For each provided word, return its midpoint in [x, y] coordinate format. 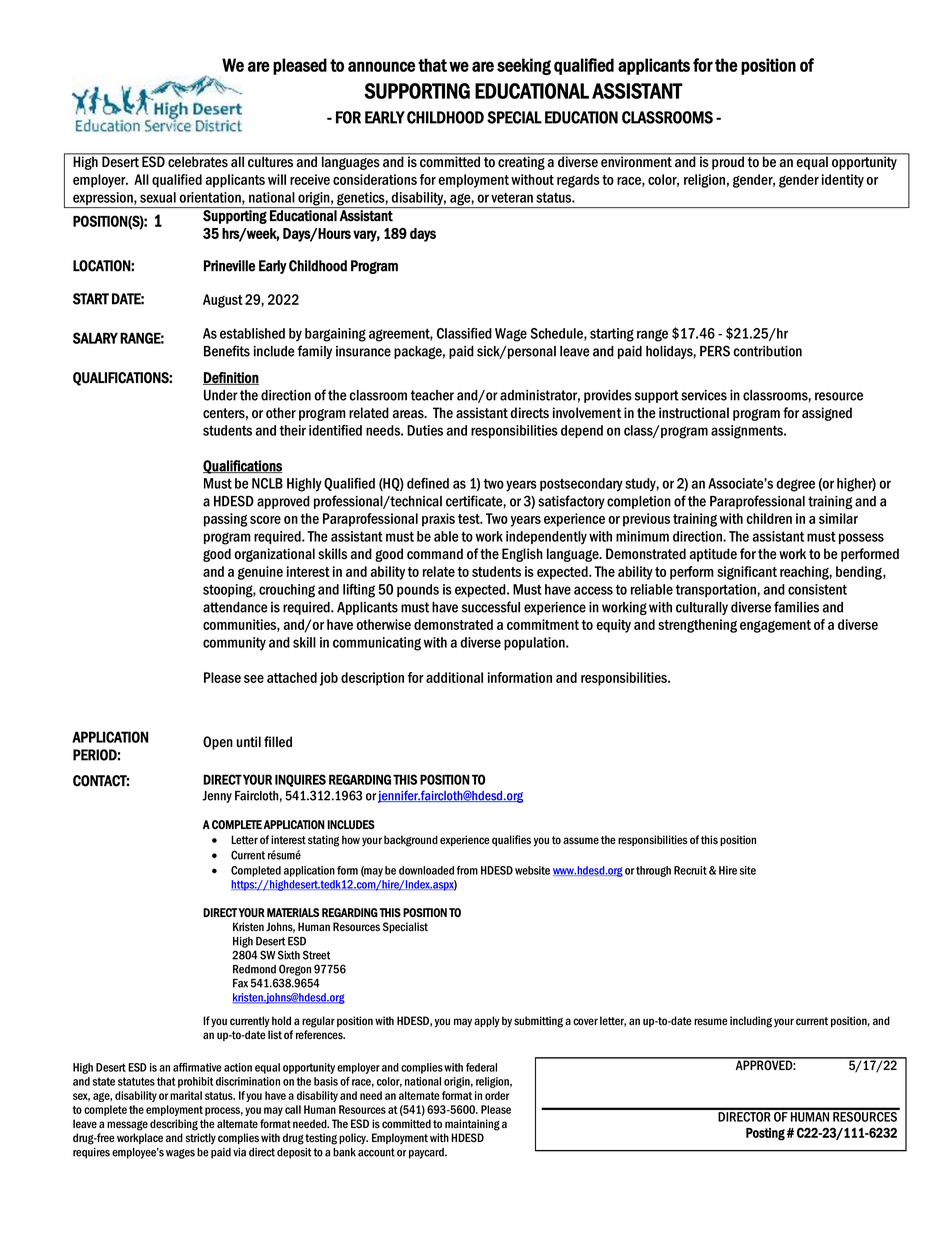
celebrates [198, 161]
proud [728, 162]
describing [174, 1125]
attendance [235, 607]
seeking [524, 66]
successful [491, 607]
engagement [775, 626]
